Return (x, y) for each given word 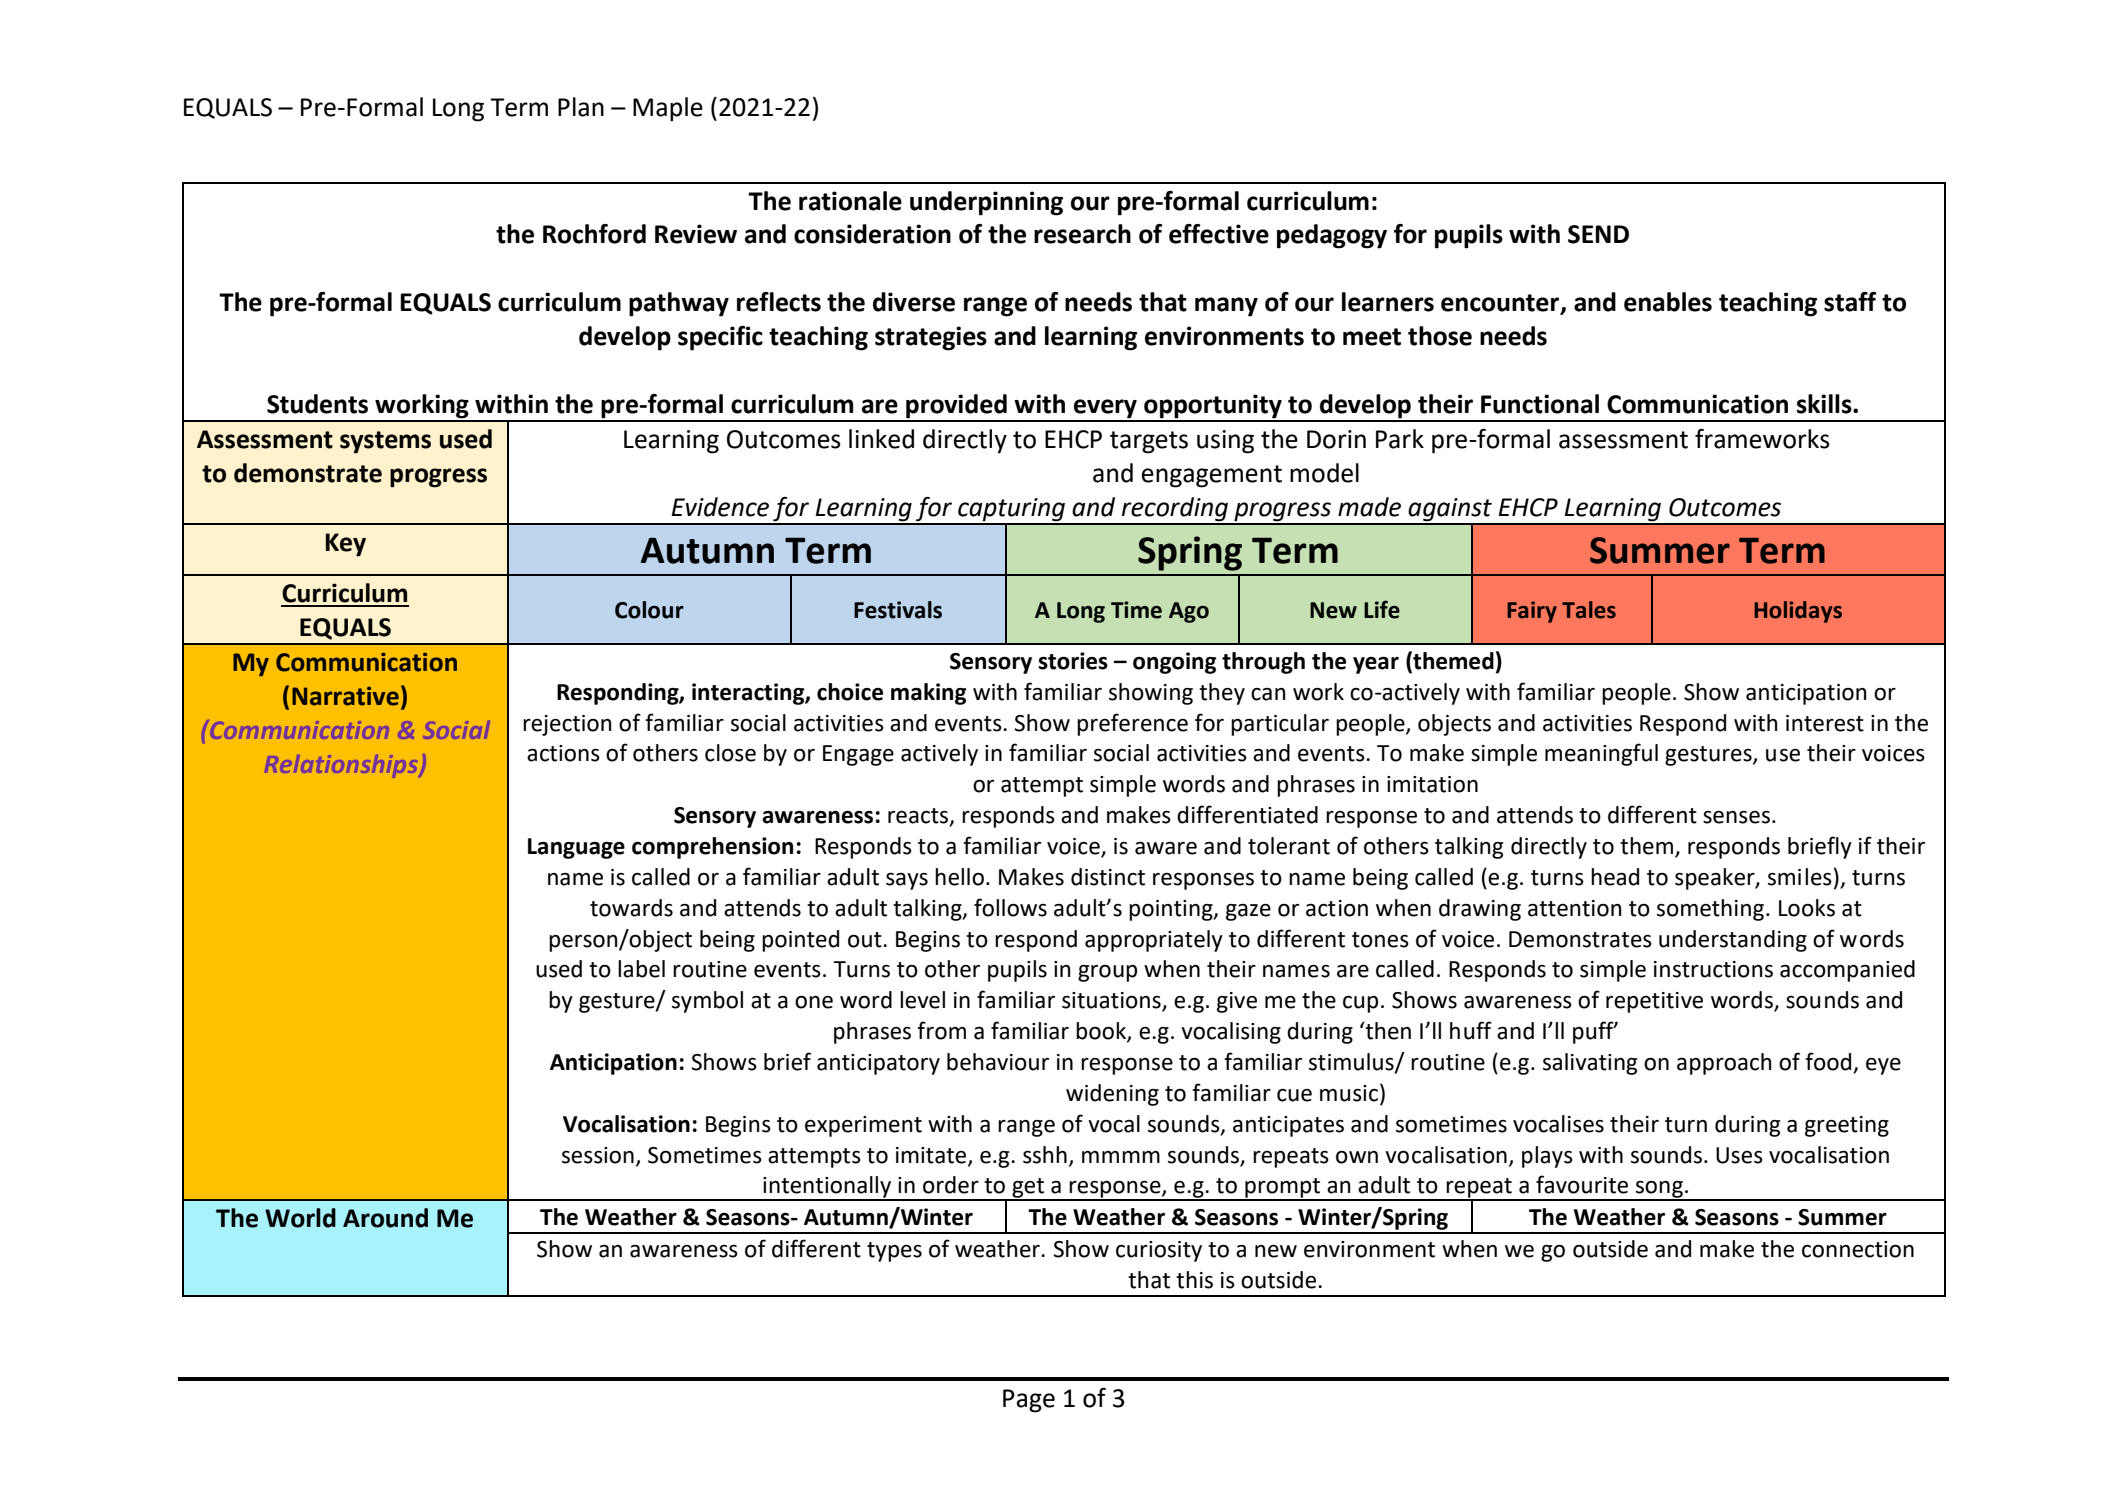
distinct (1108, 877)
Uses (1739, 1155)
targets (1149, 442)
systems (385, 442)
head (1615, 877)
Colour (649, 610)
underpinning (986, 203)
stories (1073, 661)
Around (385, 1218)
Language (576, 848)
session (598, 1155)
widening (1112, 1095)
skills (1825, 404)
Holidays (1798, 612)
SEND (1598, 234)
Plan (581, 107)
